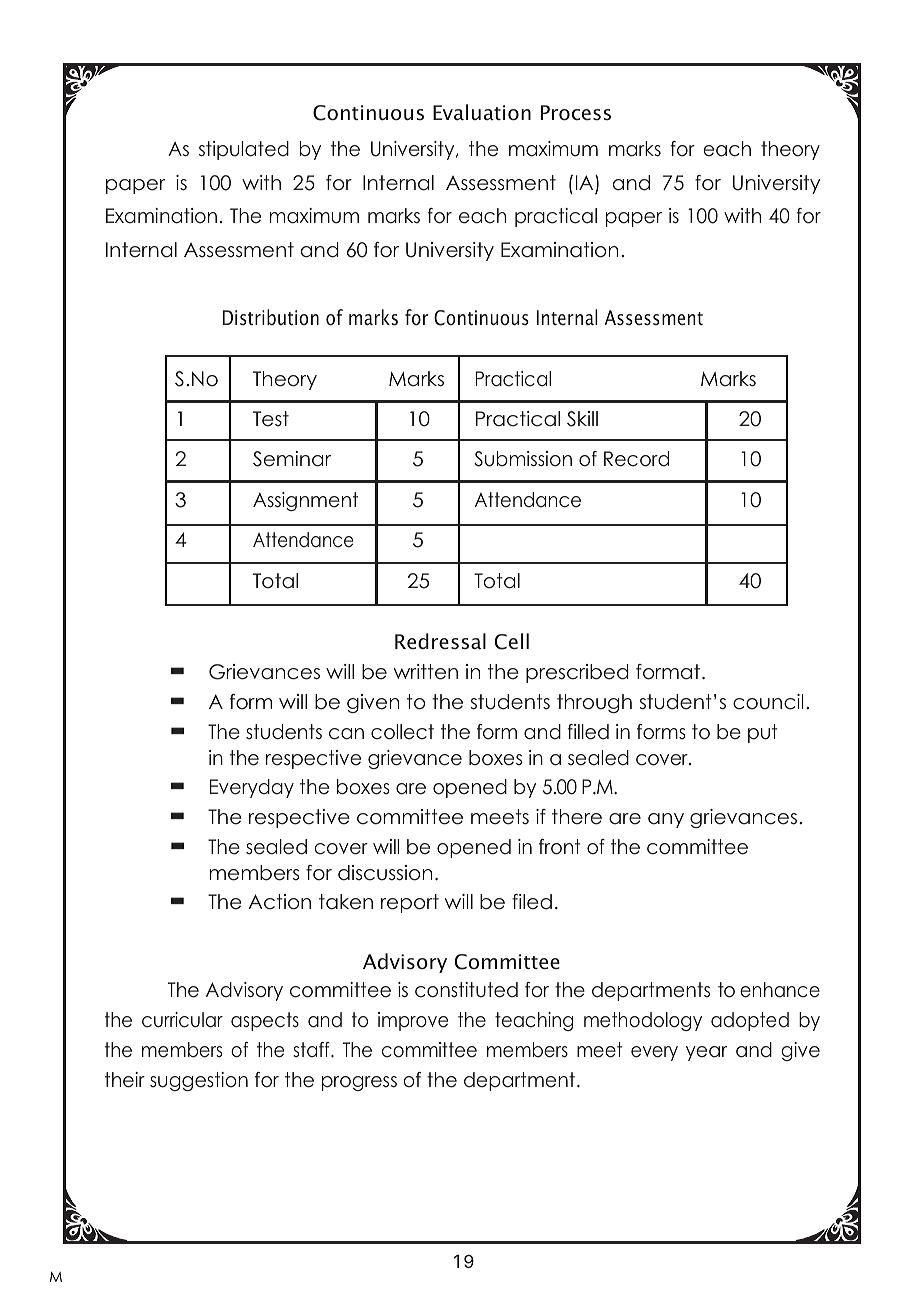  What do you see at coordinates (523, 459) in the screenshot?
I see `Submission` at bounding box center [523, 459].
